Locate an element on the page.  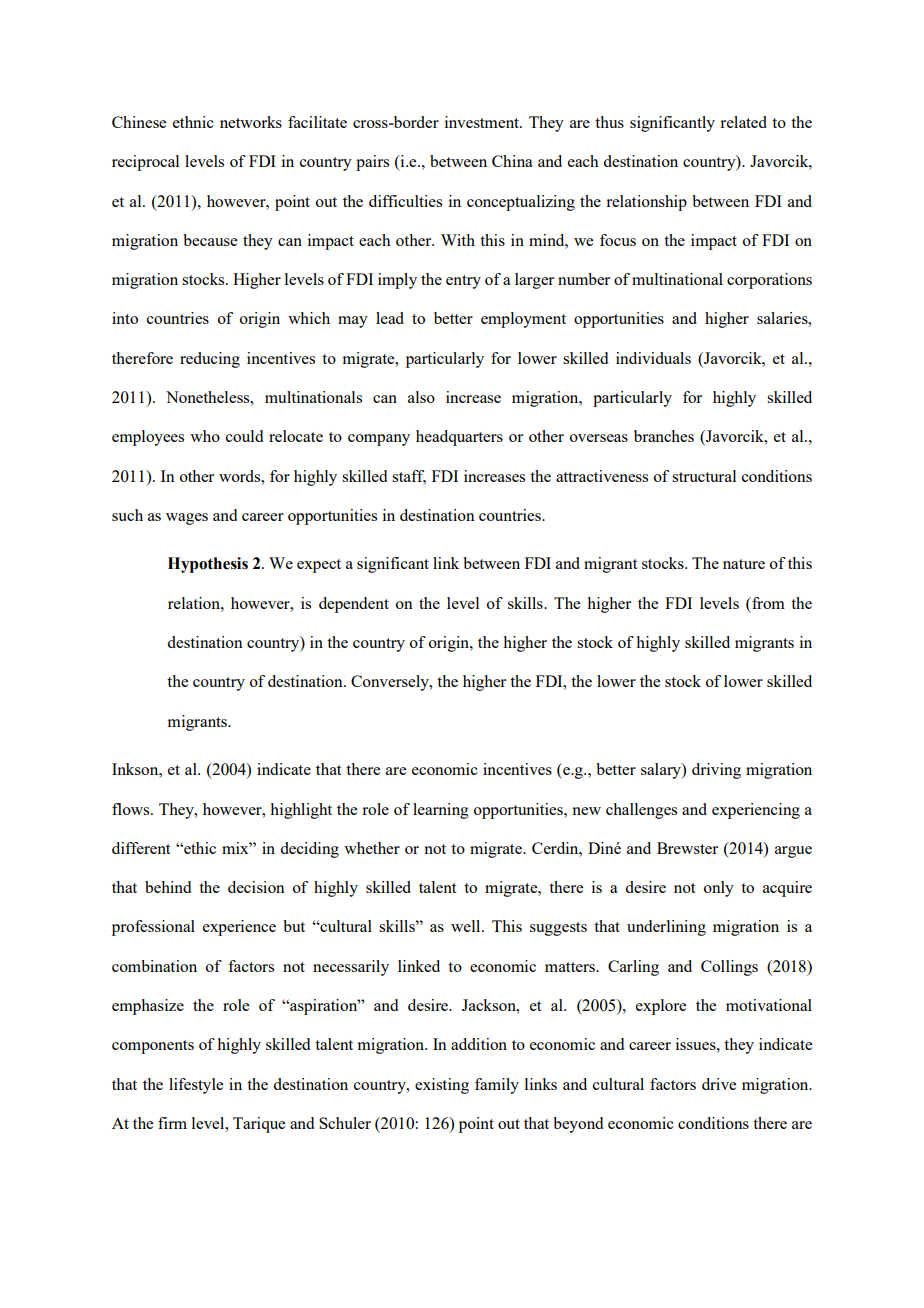
Brewster is located at coordinates (687, 848).
